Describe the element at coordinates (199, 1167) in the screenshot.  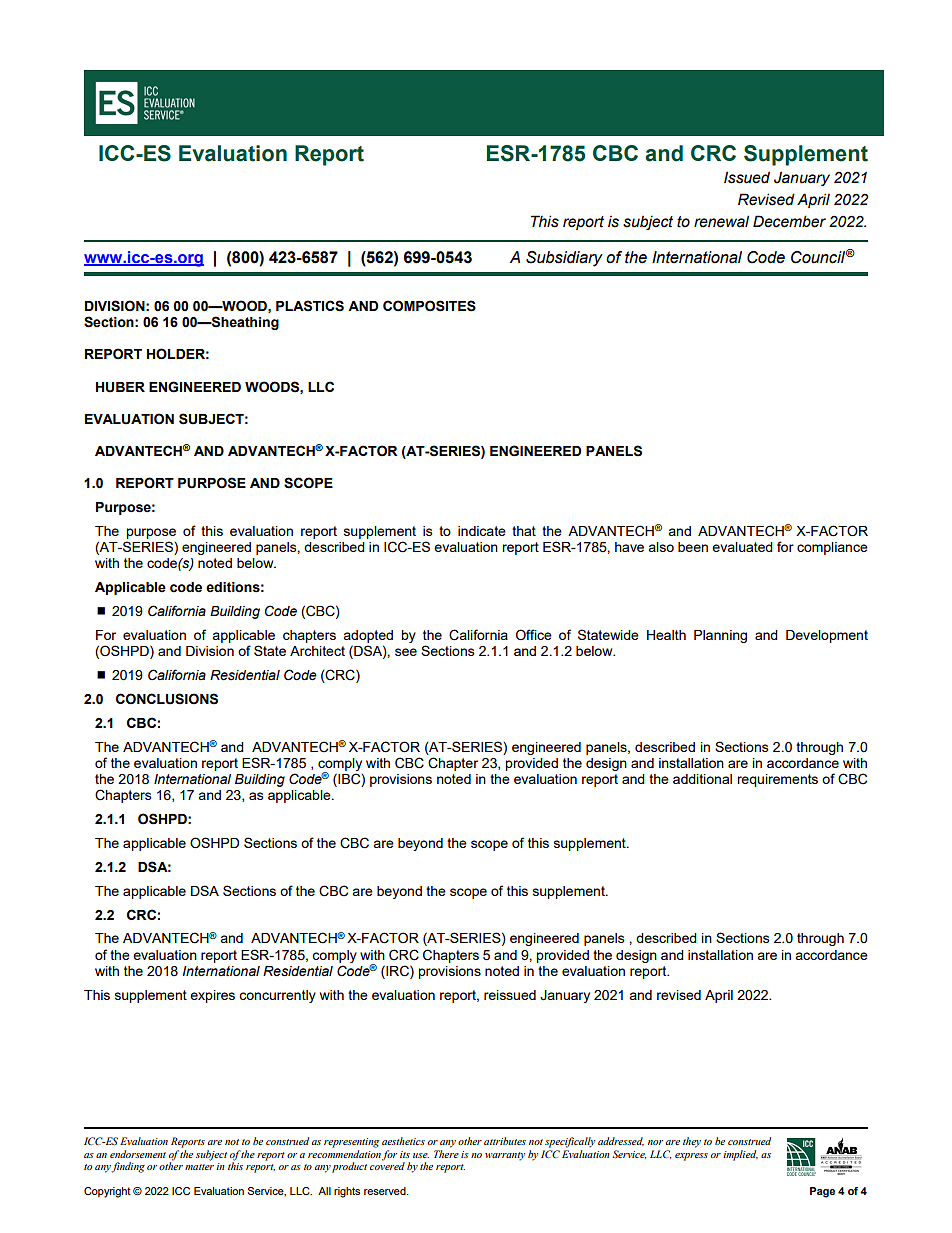
I see `matter` at that location.
